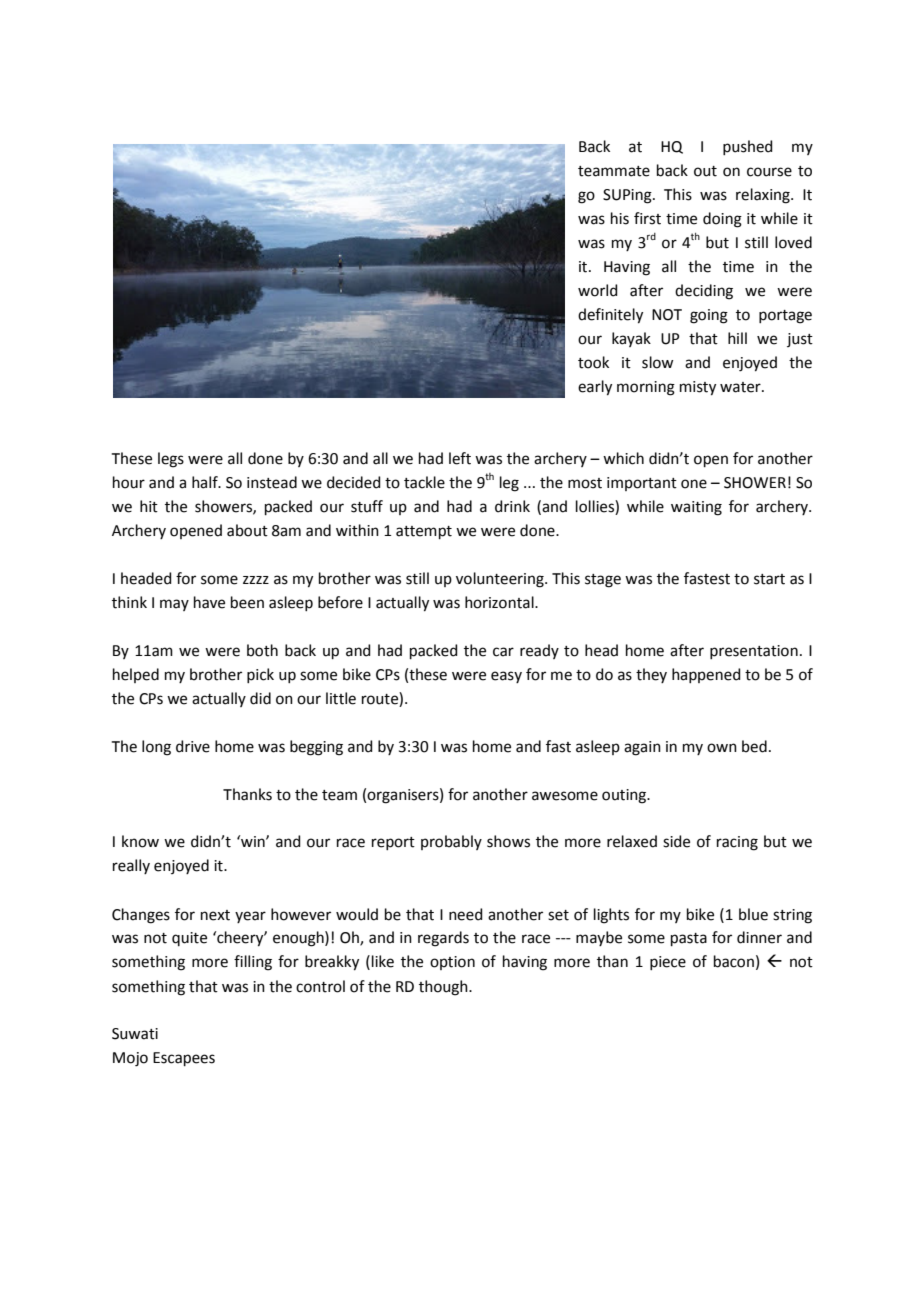 Image resolution: width=924 pixels, height=1308 pixels. Describe the element at coordinates (193, 746) in the screenshot. I see `drive` at that location.
